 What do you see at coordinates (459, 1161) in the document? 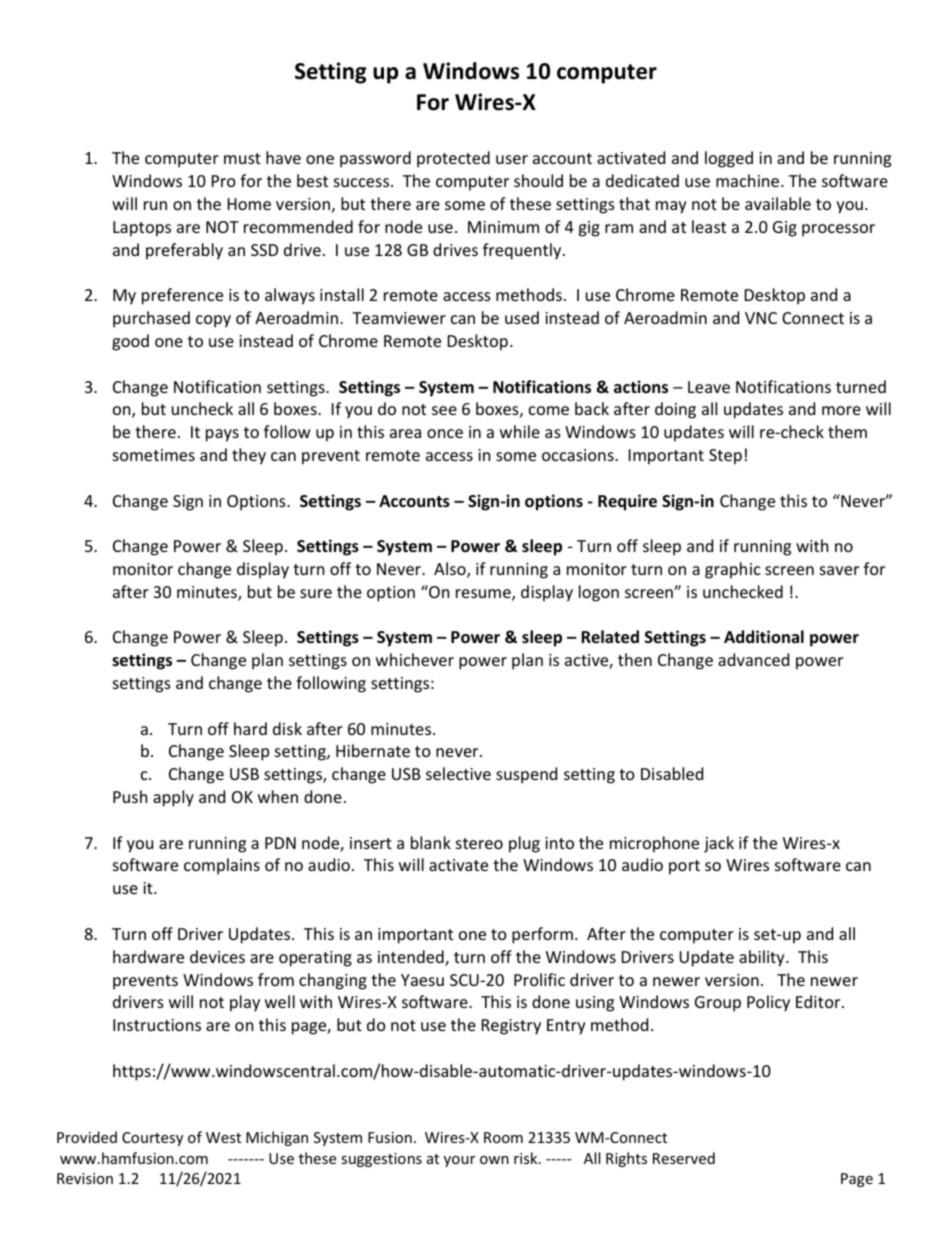
I see `your` at bounding box center [459, 1161].
